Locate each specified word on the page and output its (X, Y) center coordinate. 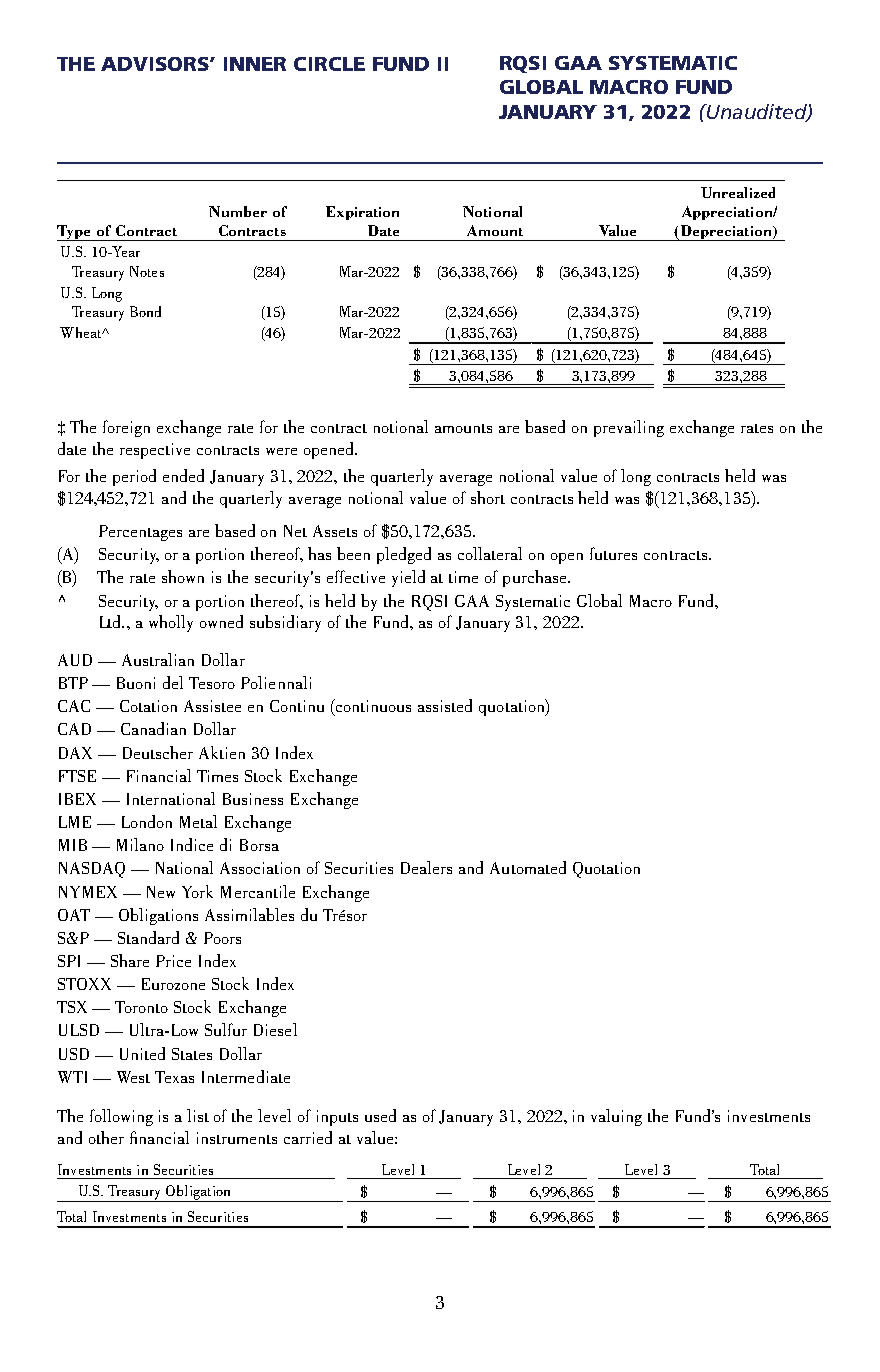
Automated (528, 867)
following (121, 1117)
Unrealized (738, 192)
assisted (445, 705)
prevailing (629, 428)
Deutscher (158, 752)
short (488, 497)
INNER (255, 64)
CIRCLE (329, 64)
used (380, 1115)
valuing (616, 1117)
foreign (126, 428)
